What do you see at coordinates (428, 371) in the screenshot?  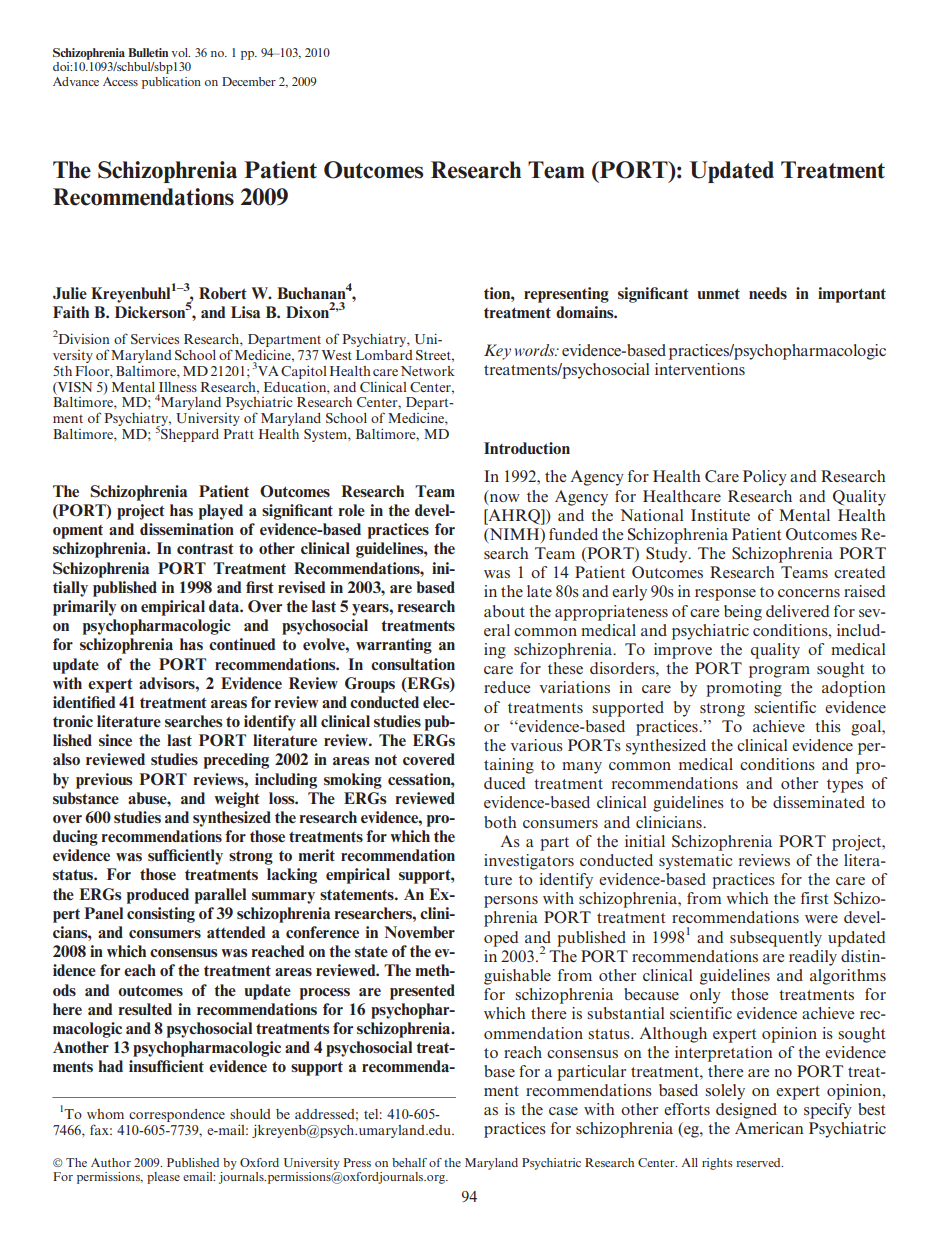 I see `Network` at bounding box center [428, 371].
